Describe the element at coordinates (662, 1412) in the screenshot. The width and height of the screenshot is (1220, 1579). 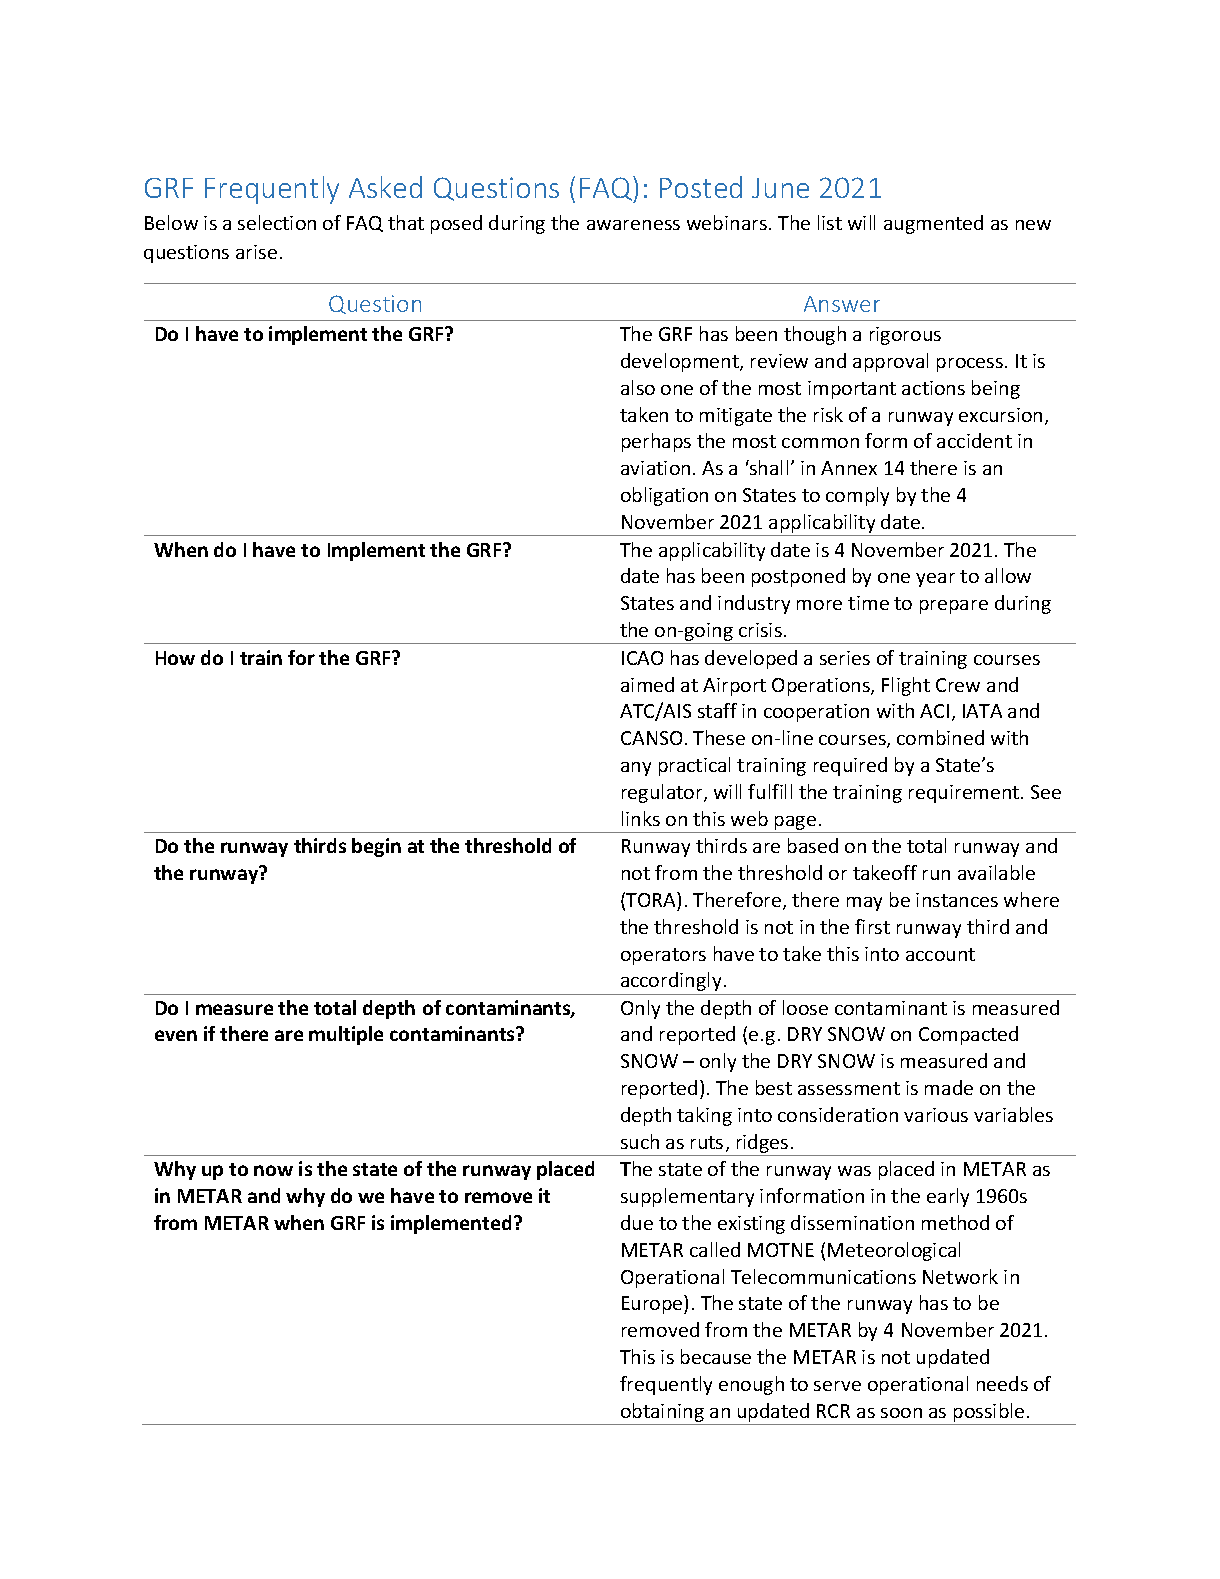
I see `obtaining` at that location.
